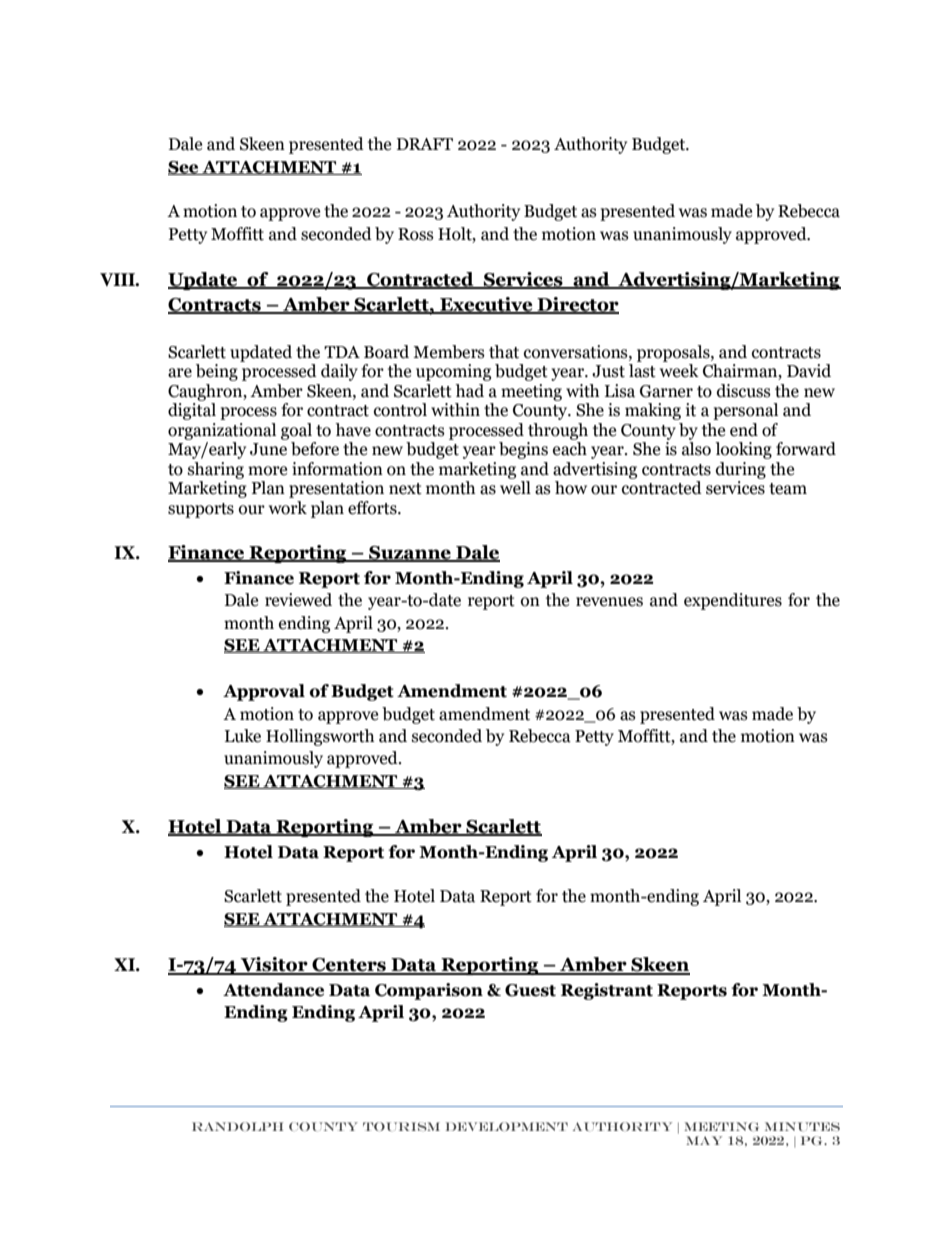 The image size is (952, 1233). I want to click on Ross, so click(416, 234).
